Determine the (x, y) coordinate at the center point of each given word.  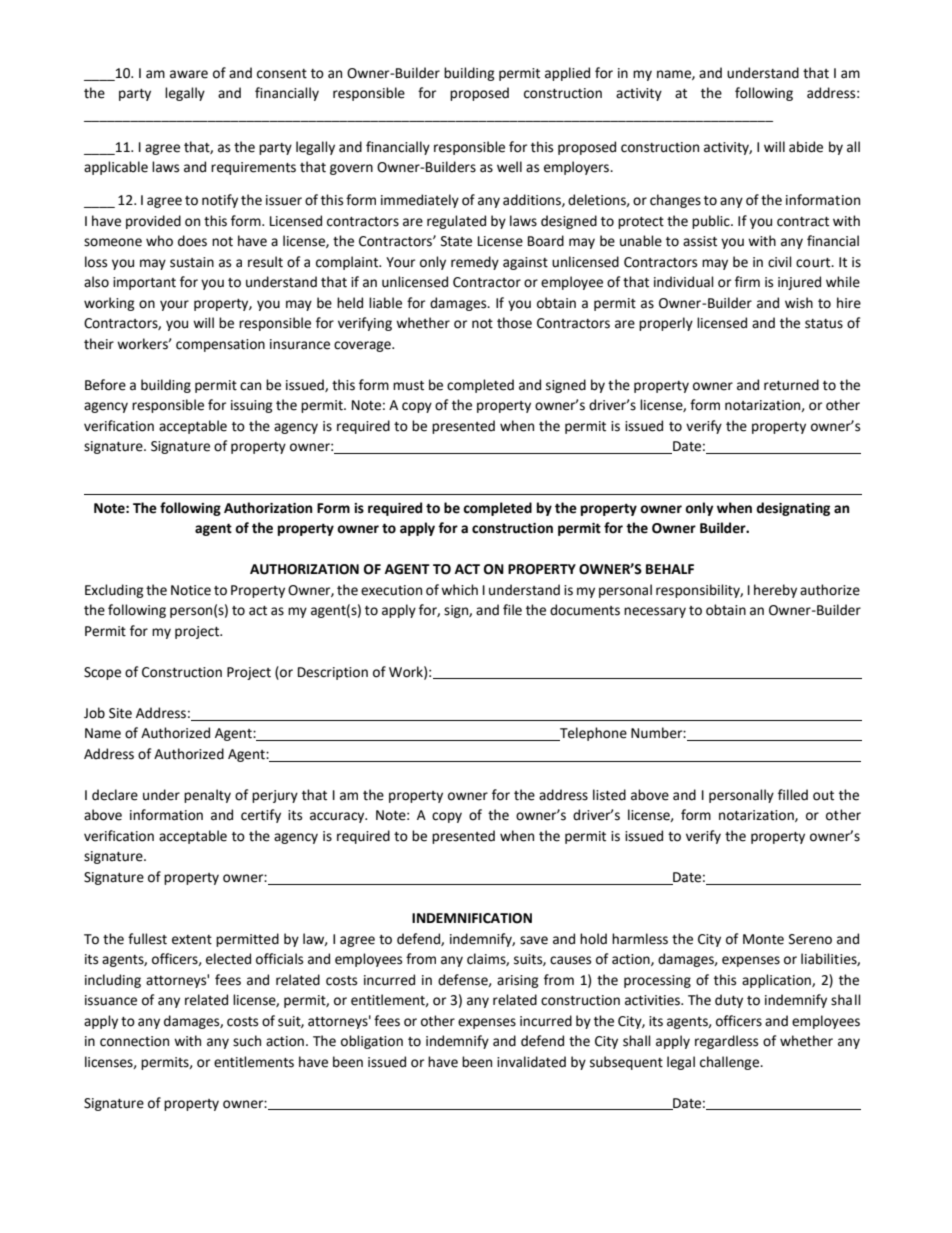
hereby (775, 591)
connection (134, 1041)
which (459, 590)
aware (189, 74)
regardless (726, 1042)
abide (806, 147)
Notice (191, 590)
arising (518, 981)
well (509, 167)
